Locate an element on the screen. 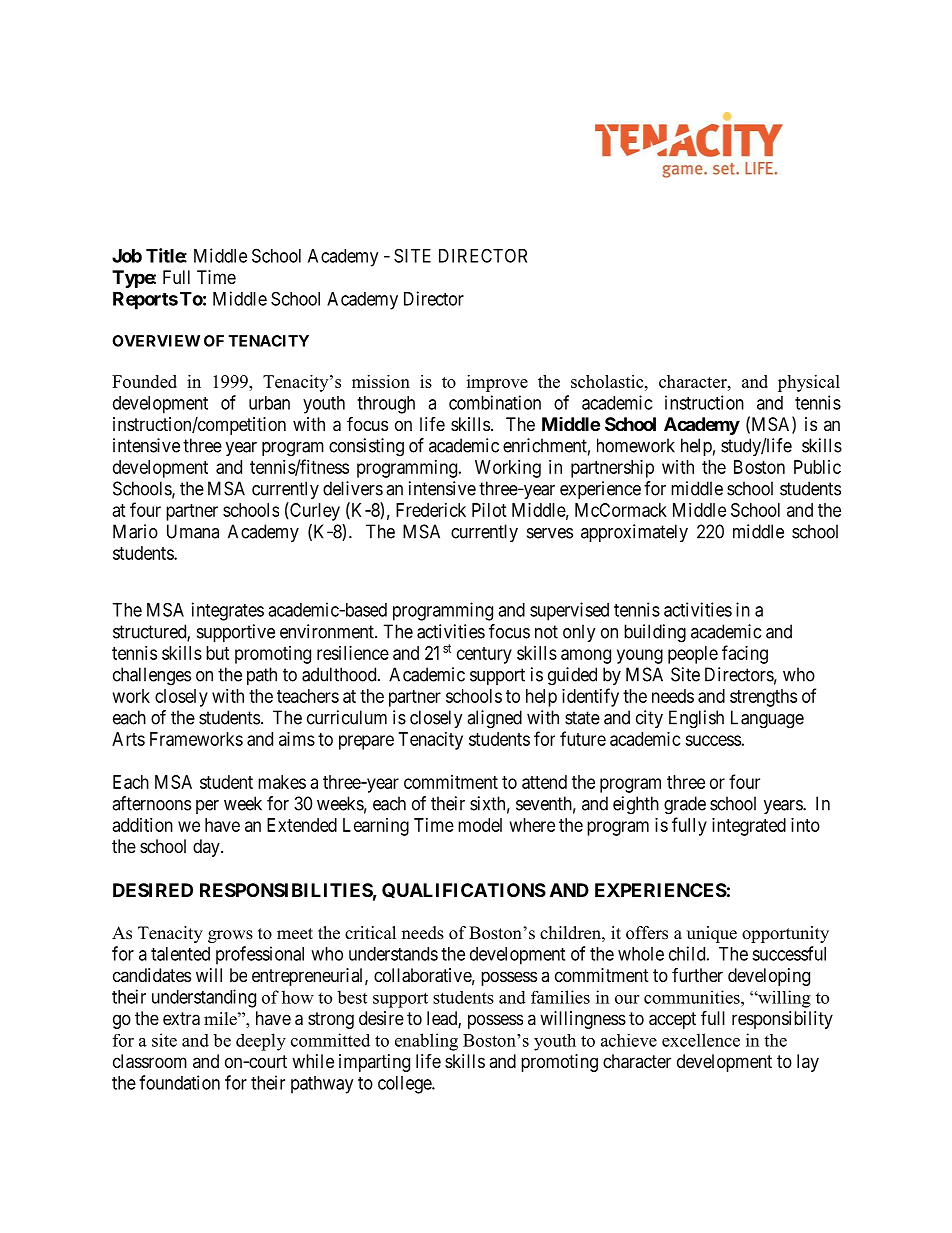 The image size is (952, 1233). excellence is located at coordinates (701, 1040).
